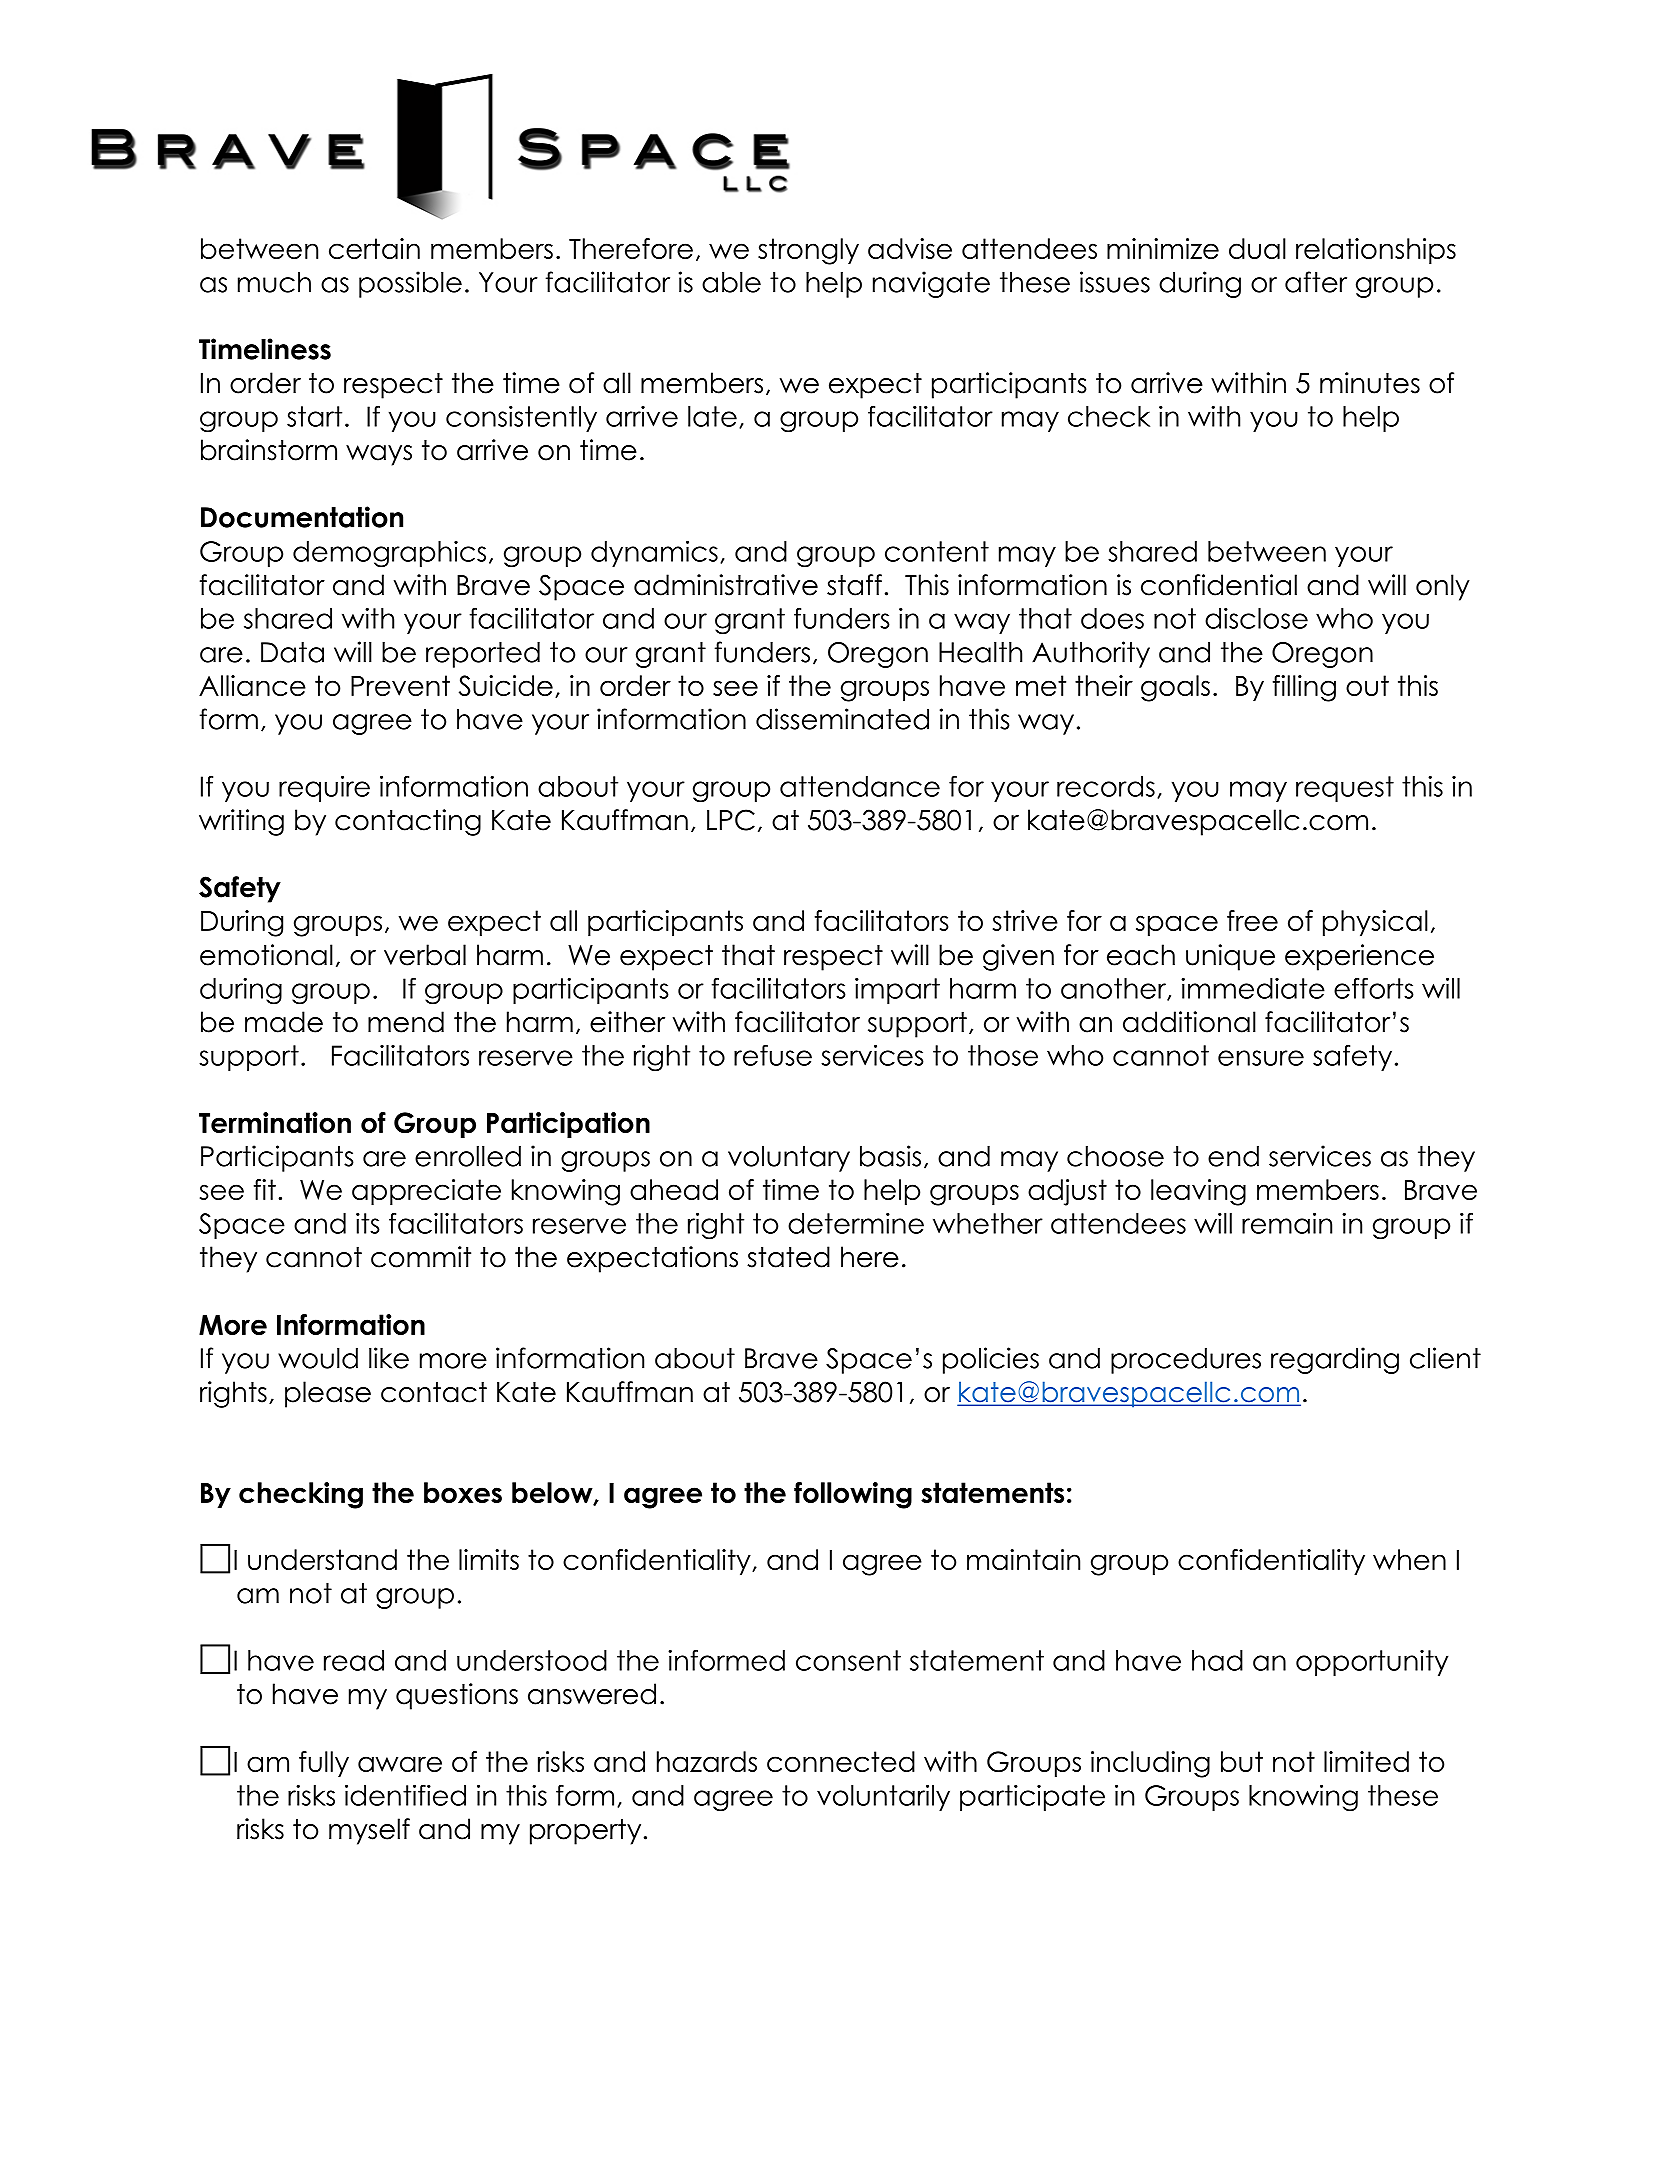 This screenshot has height=2172, width=1679. I want to click on mend, so click(406, 1022).
